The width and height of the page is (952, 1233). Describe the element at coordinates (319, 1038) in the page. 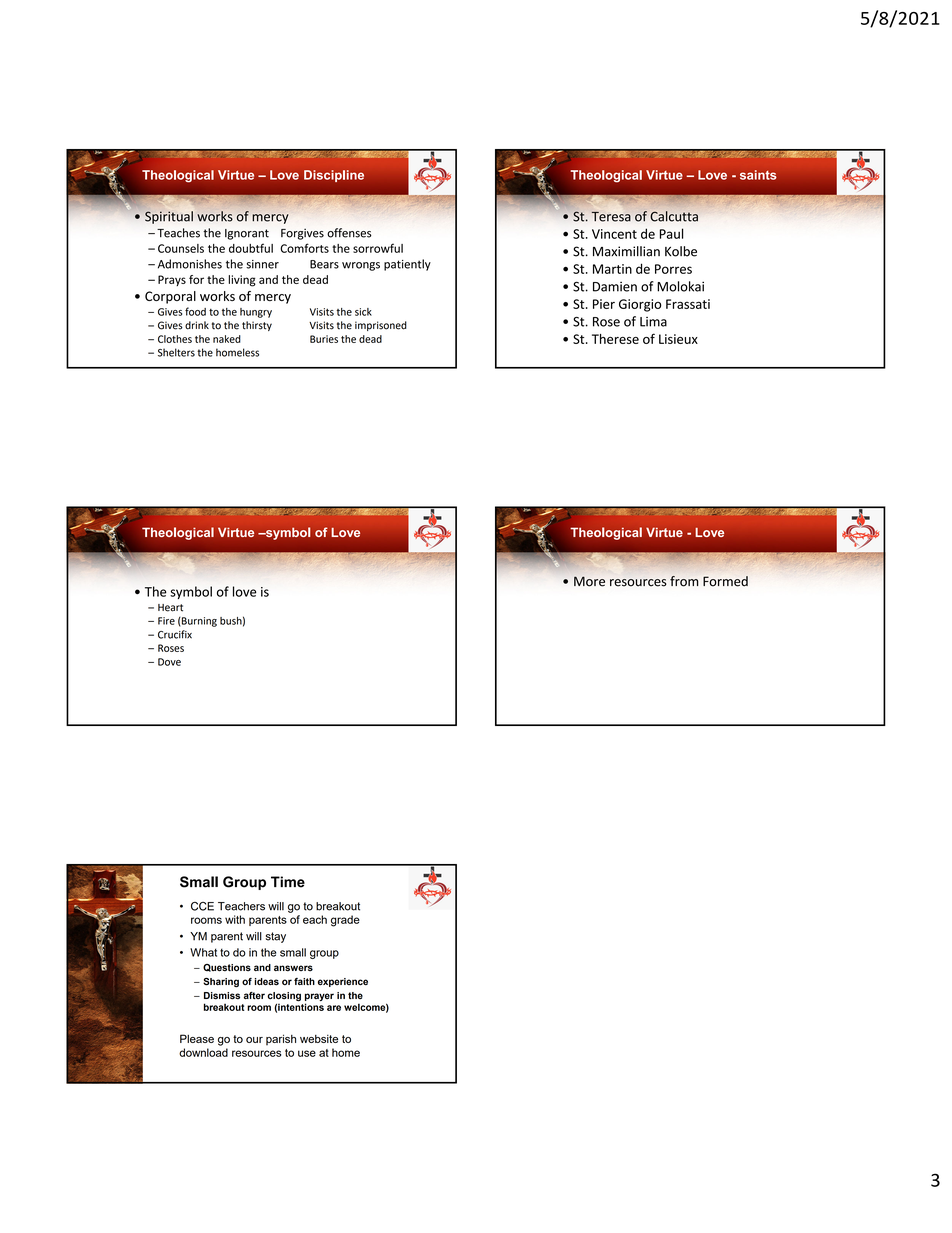

I see `website` at that location.
